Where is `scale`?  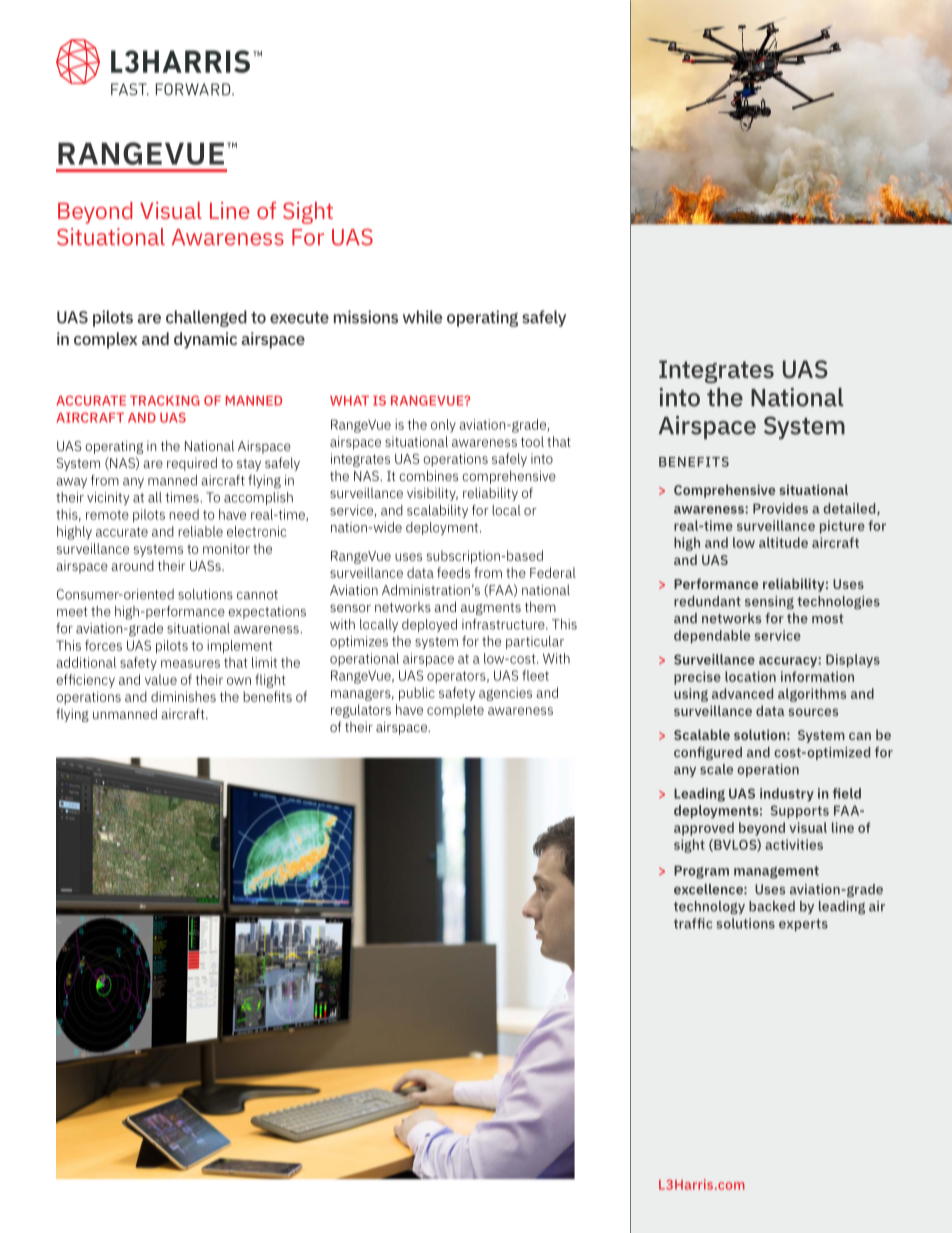
scale is located at coordinates (716, 769).
